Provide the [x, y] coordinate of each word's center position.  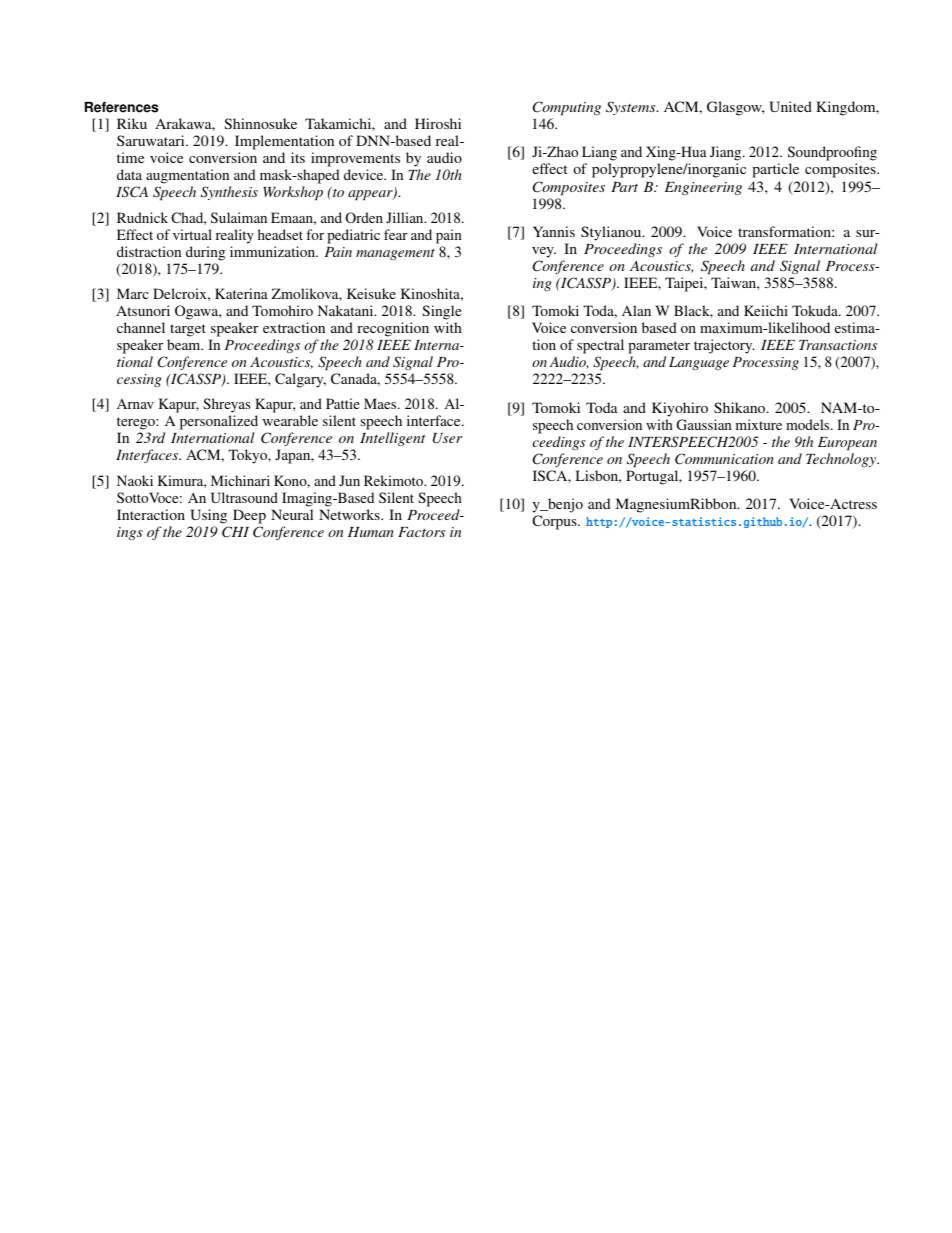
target [188, 330]
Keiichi [766, 310]
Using [208, 516]
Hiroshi [438, 123]
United [790, 106]
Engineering [703, 188]
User [447, 438]
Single [441, 312]
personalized [219, 424]
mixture [759, 424]
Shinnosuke [260, 123]
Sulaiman [239, 217]
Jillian [406, 217]
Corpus [555, 522]
